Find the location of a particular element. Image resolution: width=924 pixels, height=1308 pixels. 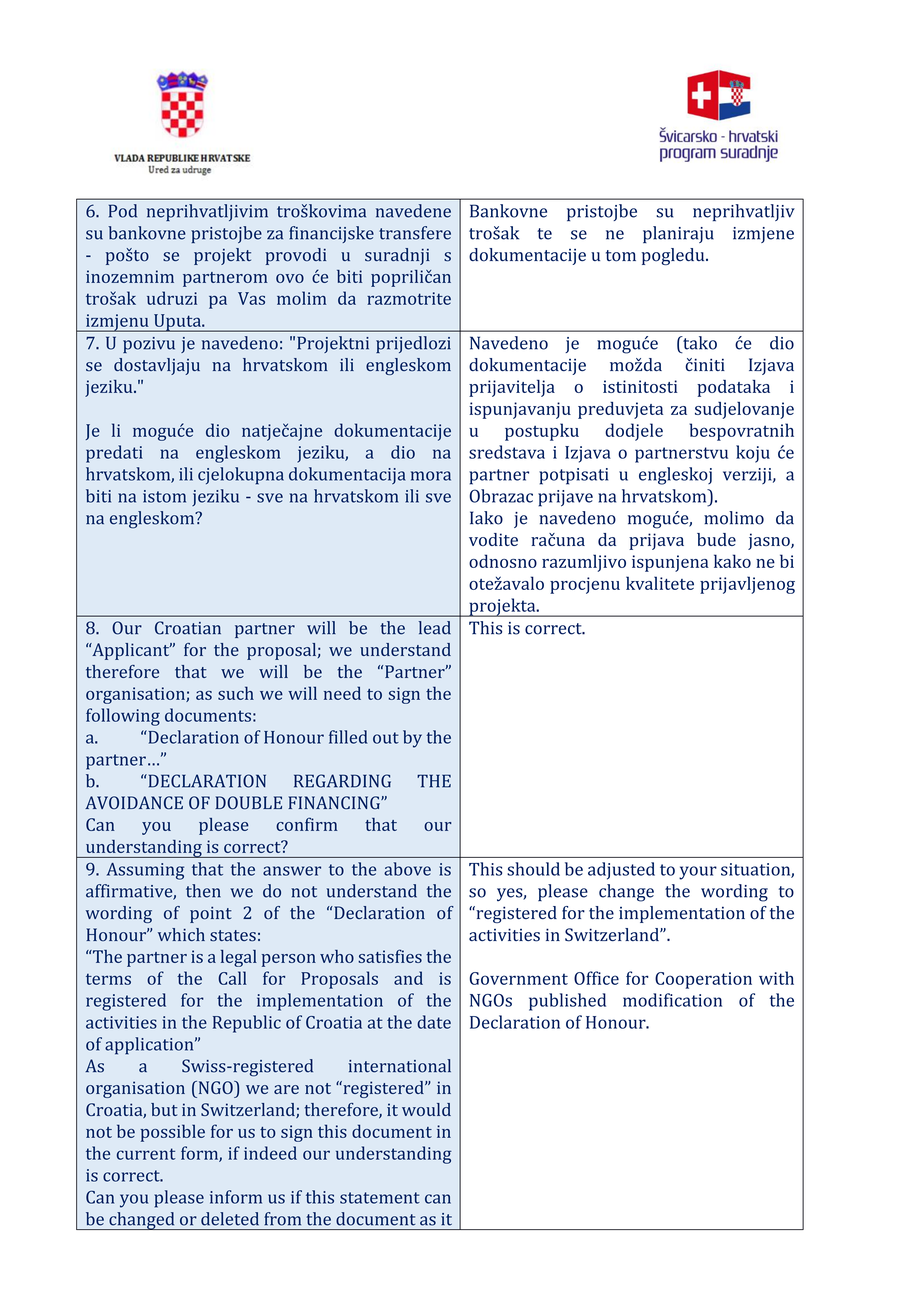

your is located at coordinates (698, 873).
